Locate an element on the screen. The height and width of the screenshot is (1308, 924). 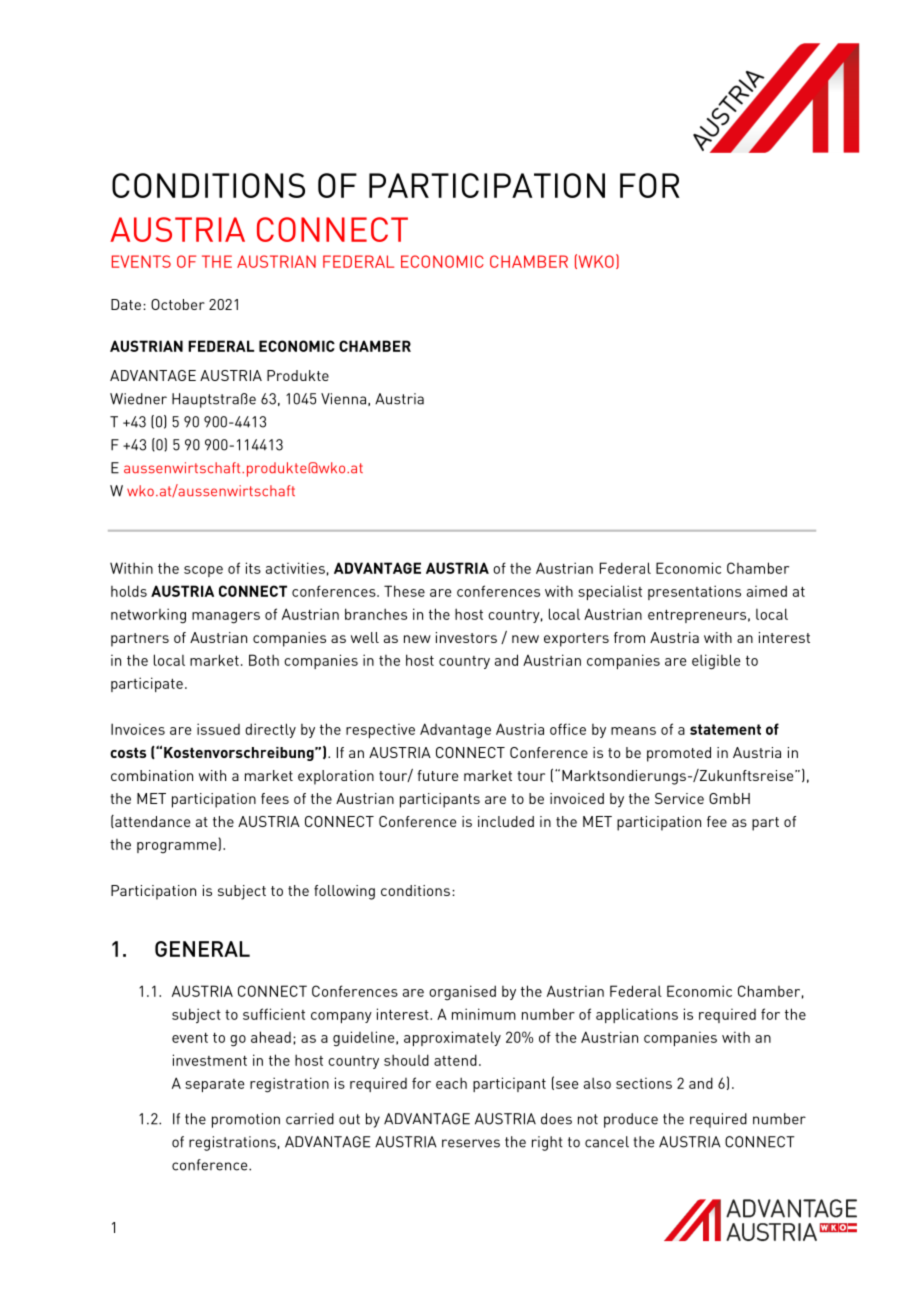
respective is located at coordinates (380, 731).
